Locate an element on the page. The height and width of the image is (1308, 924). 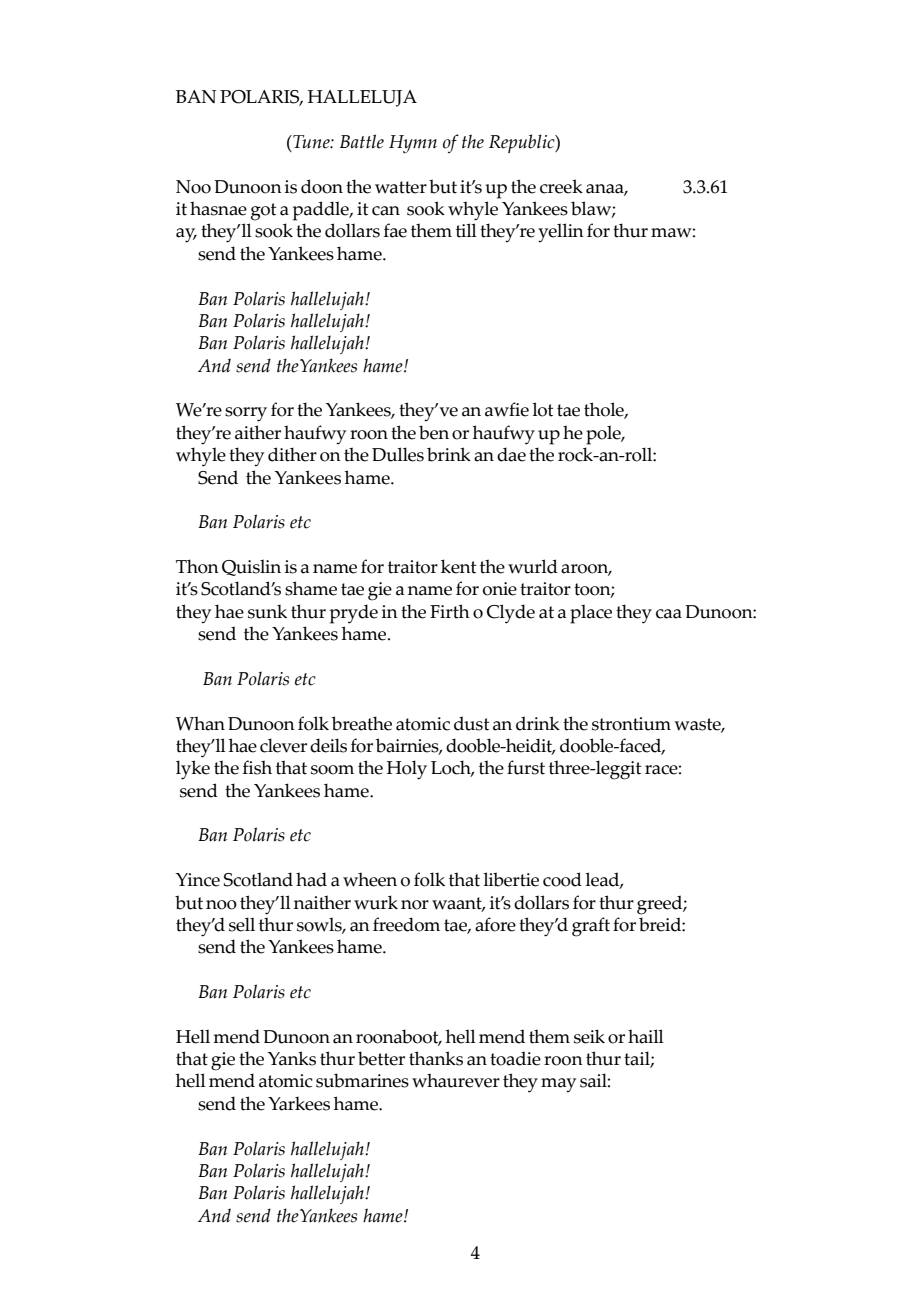
may is located at coordinates (558, 1085).
